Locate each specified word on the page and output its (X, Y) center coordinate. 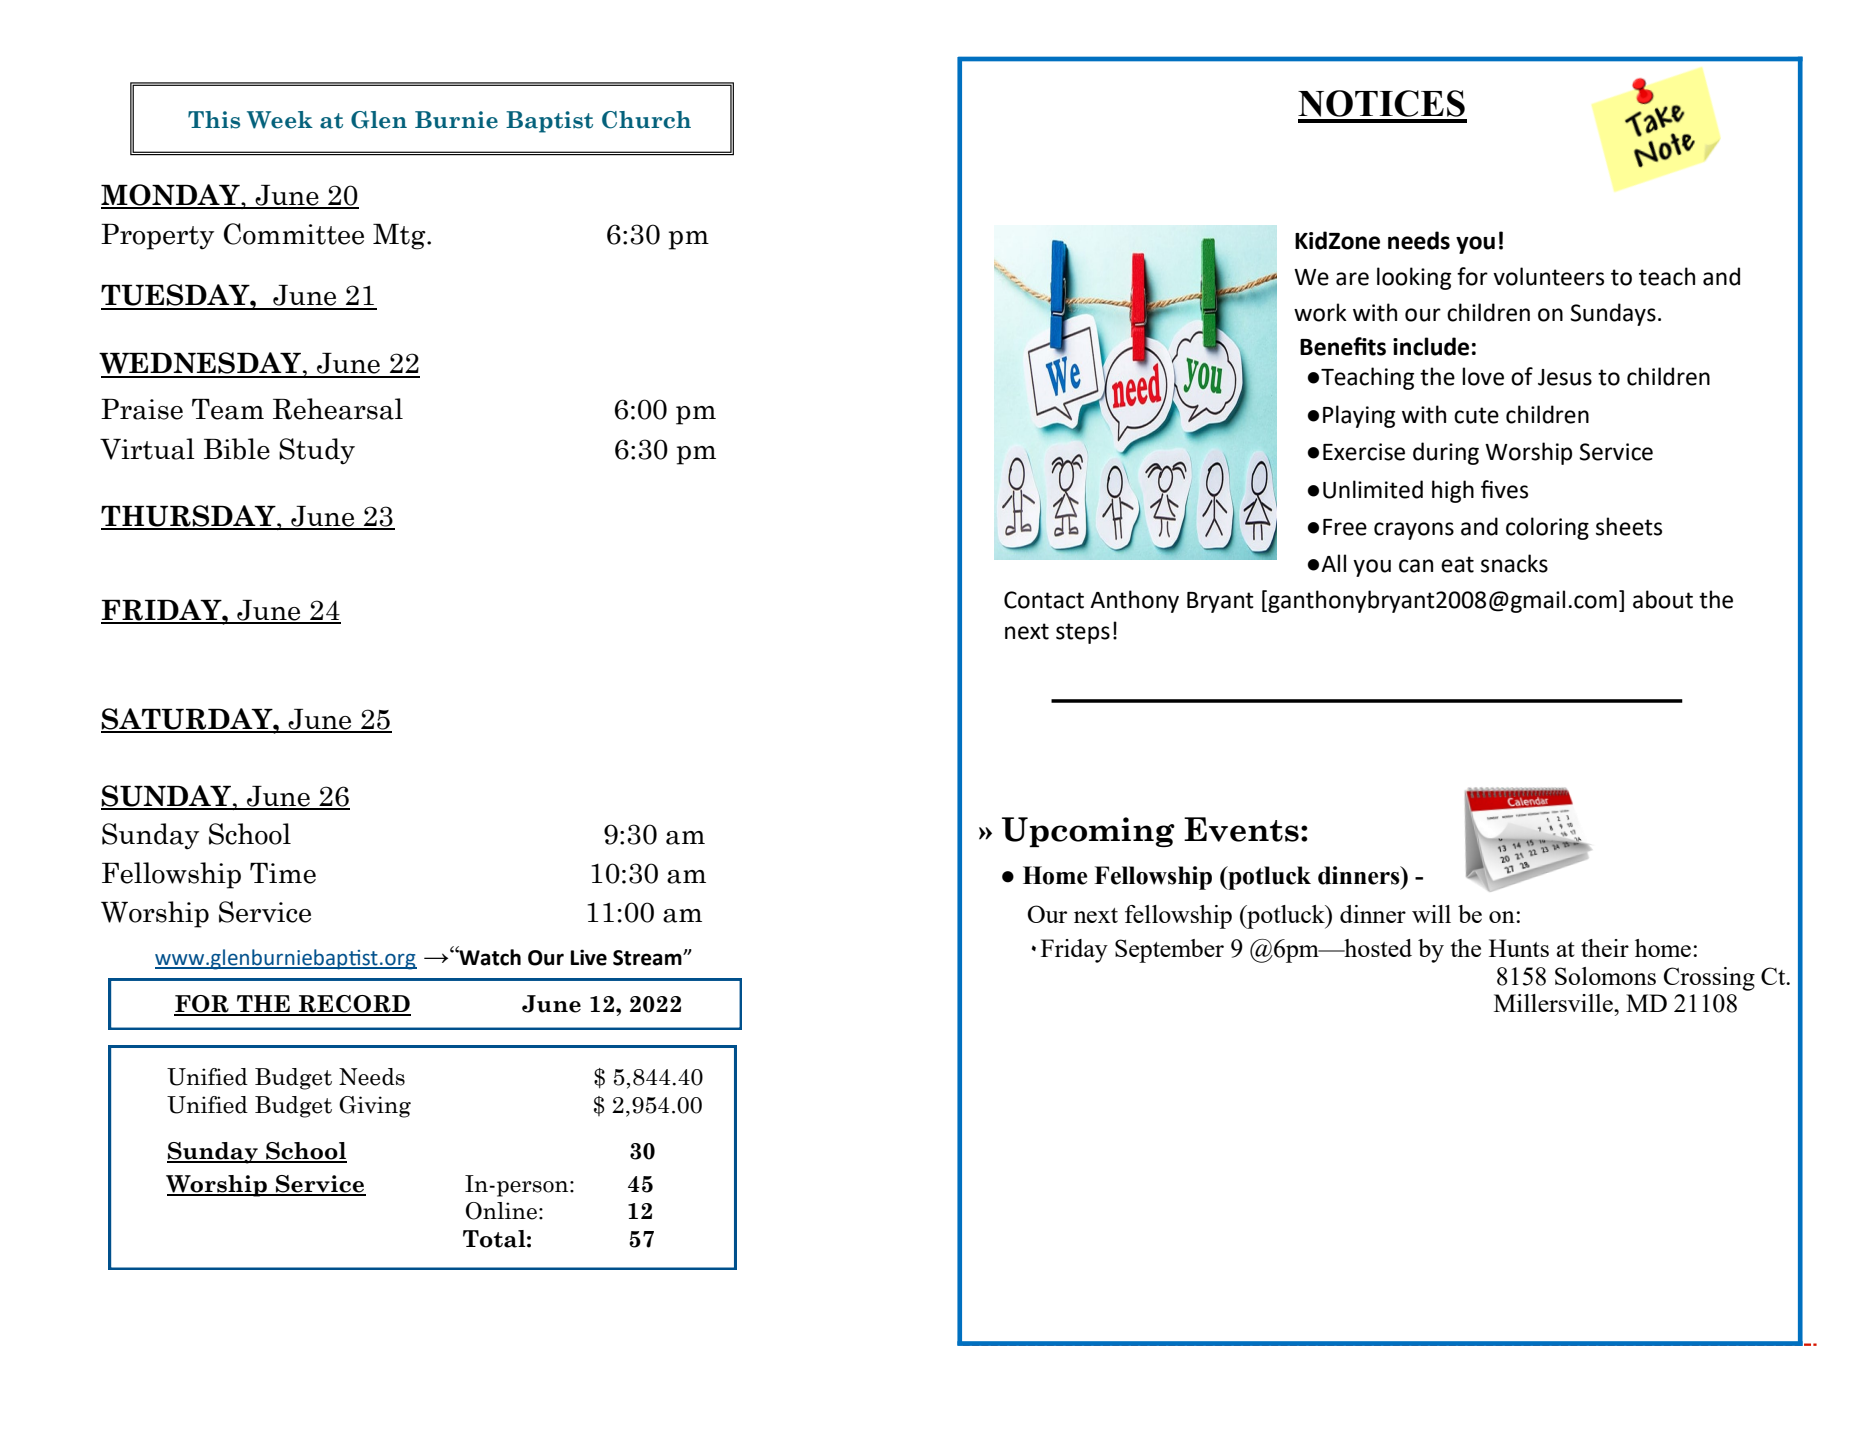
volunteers (1548, 276)
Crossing (1709, 979)
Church (646, 120)
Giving (375, 1107)
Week (280, 120)
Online (501, 1211)
